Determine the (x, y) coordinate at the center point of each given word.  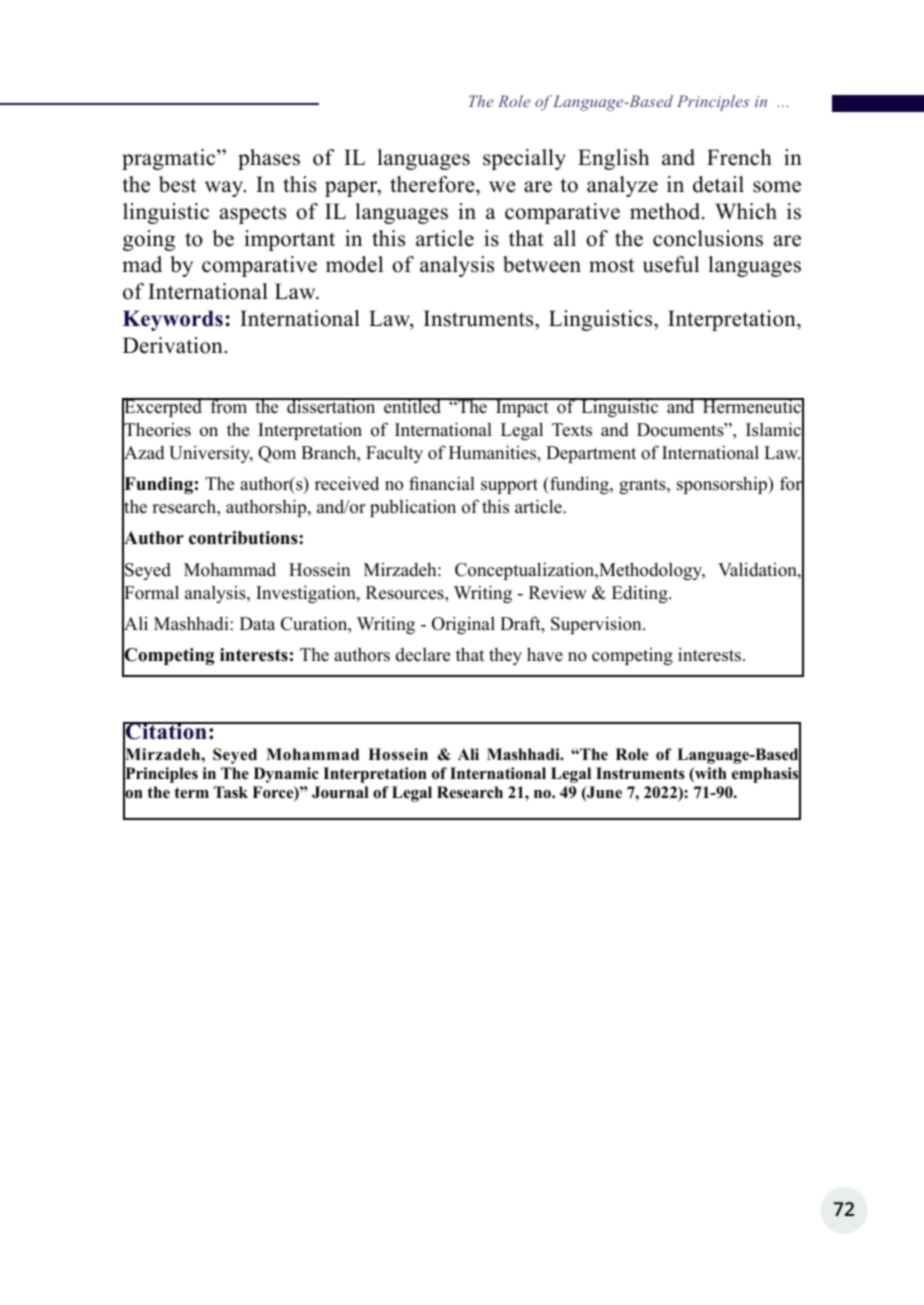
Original (463, 625)
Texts (572, 430)
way (225, 189)
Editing (641, 594)
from (229, 406)
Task (231, 792)
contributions (244, 538)
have (545, 654)
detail (718, 184)
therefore (433, 184)
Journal (340, 792)
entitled (413, 406)
